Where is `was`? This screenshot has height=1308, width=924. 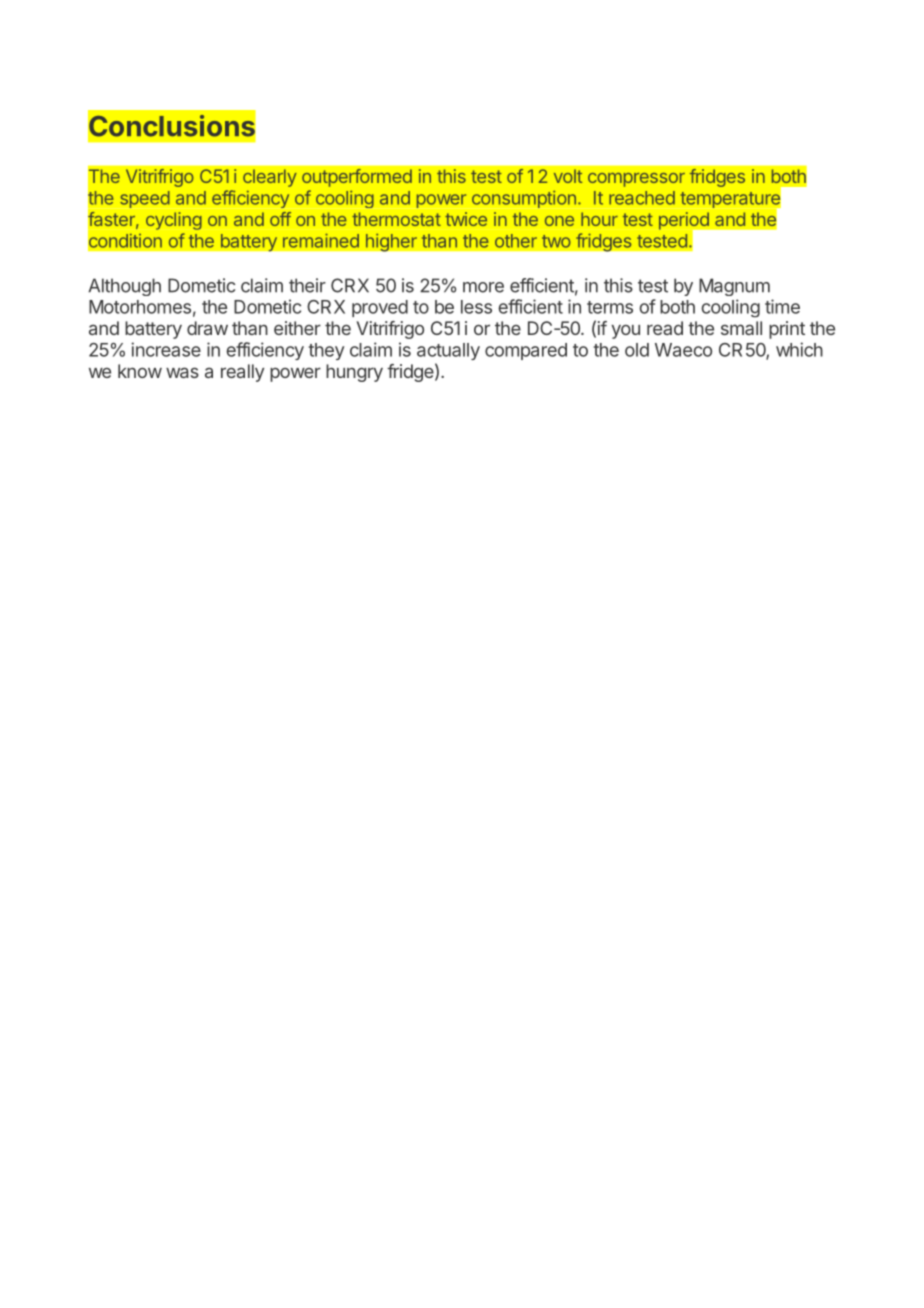 was is located at coordinates (182, 372).
